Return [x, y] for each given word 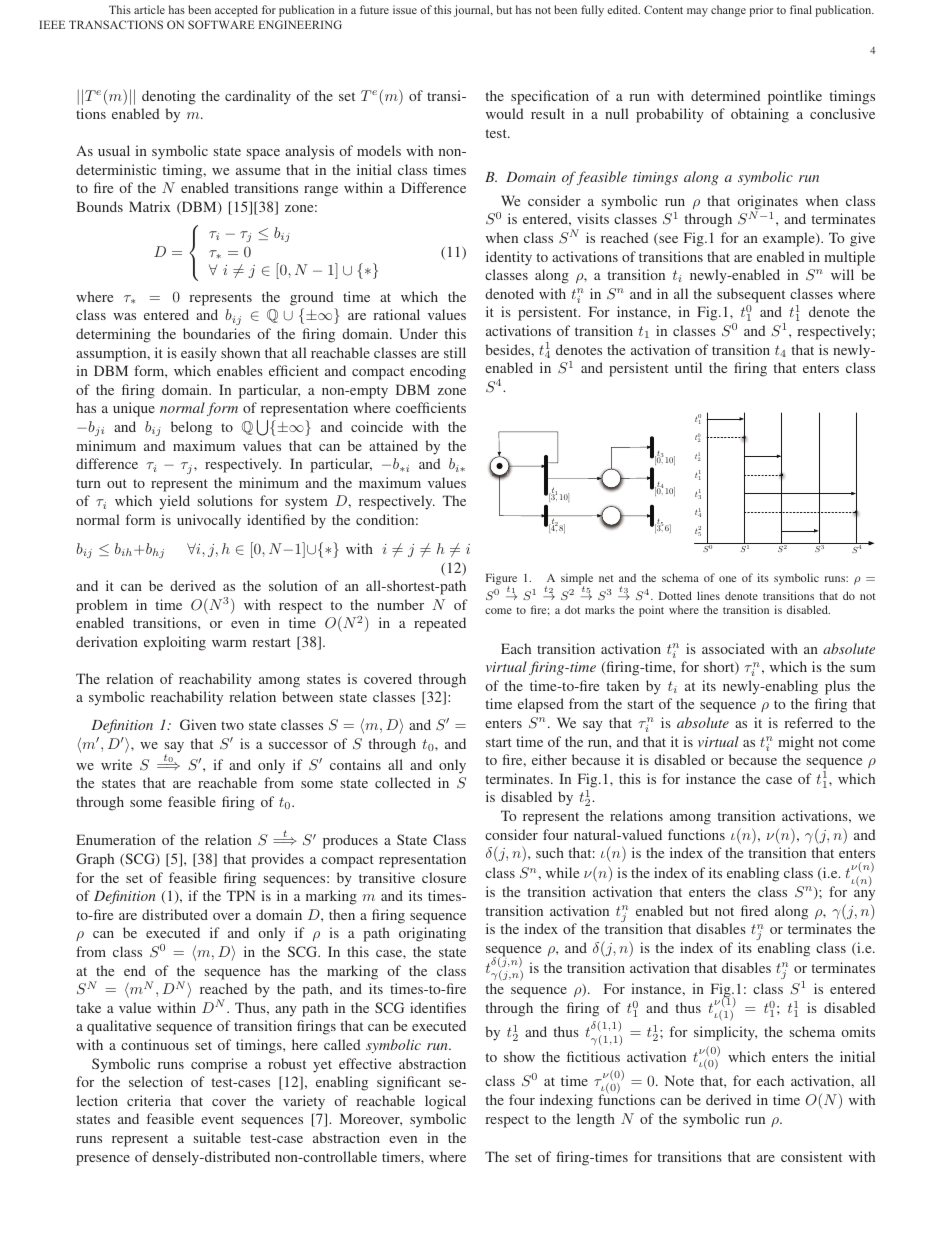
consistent [811, 1156]
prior [761, 11]
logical [445, 1102]
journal [473, 11]
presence [103, 1160]
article [149, 9]
